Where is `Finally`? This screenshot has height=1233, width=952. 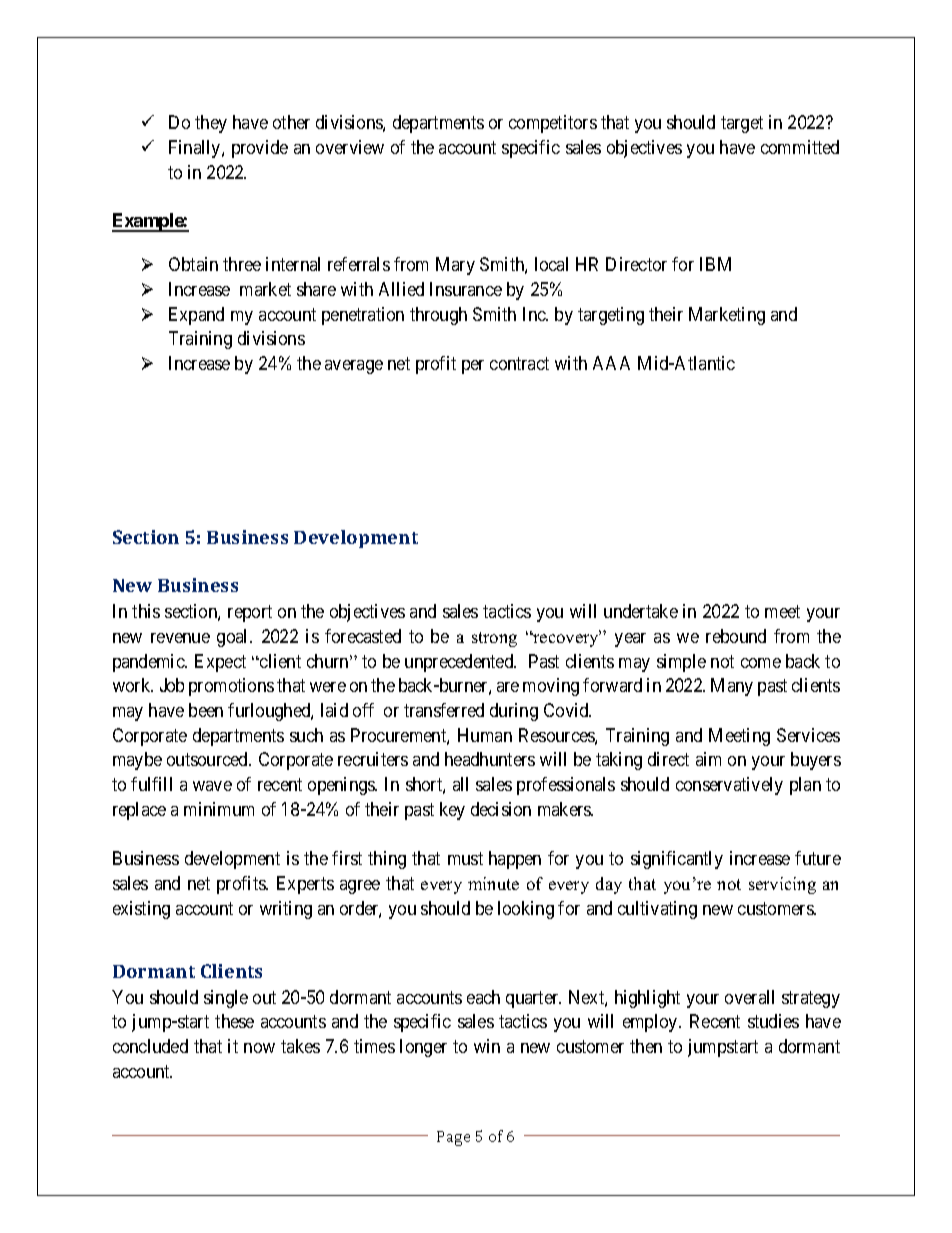
Finally is located at coordinates (196, 149).
